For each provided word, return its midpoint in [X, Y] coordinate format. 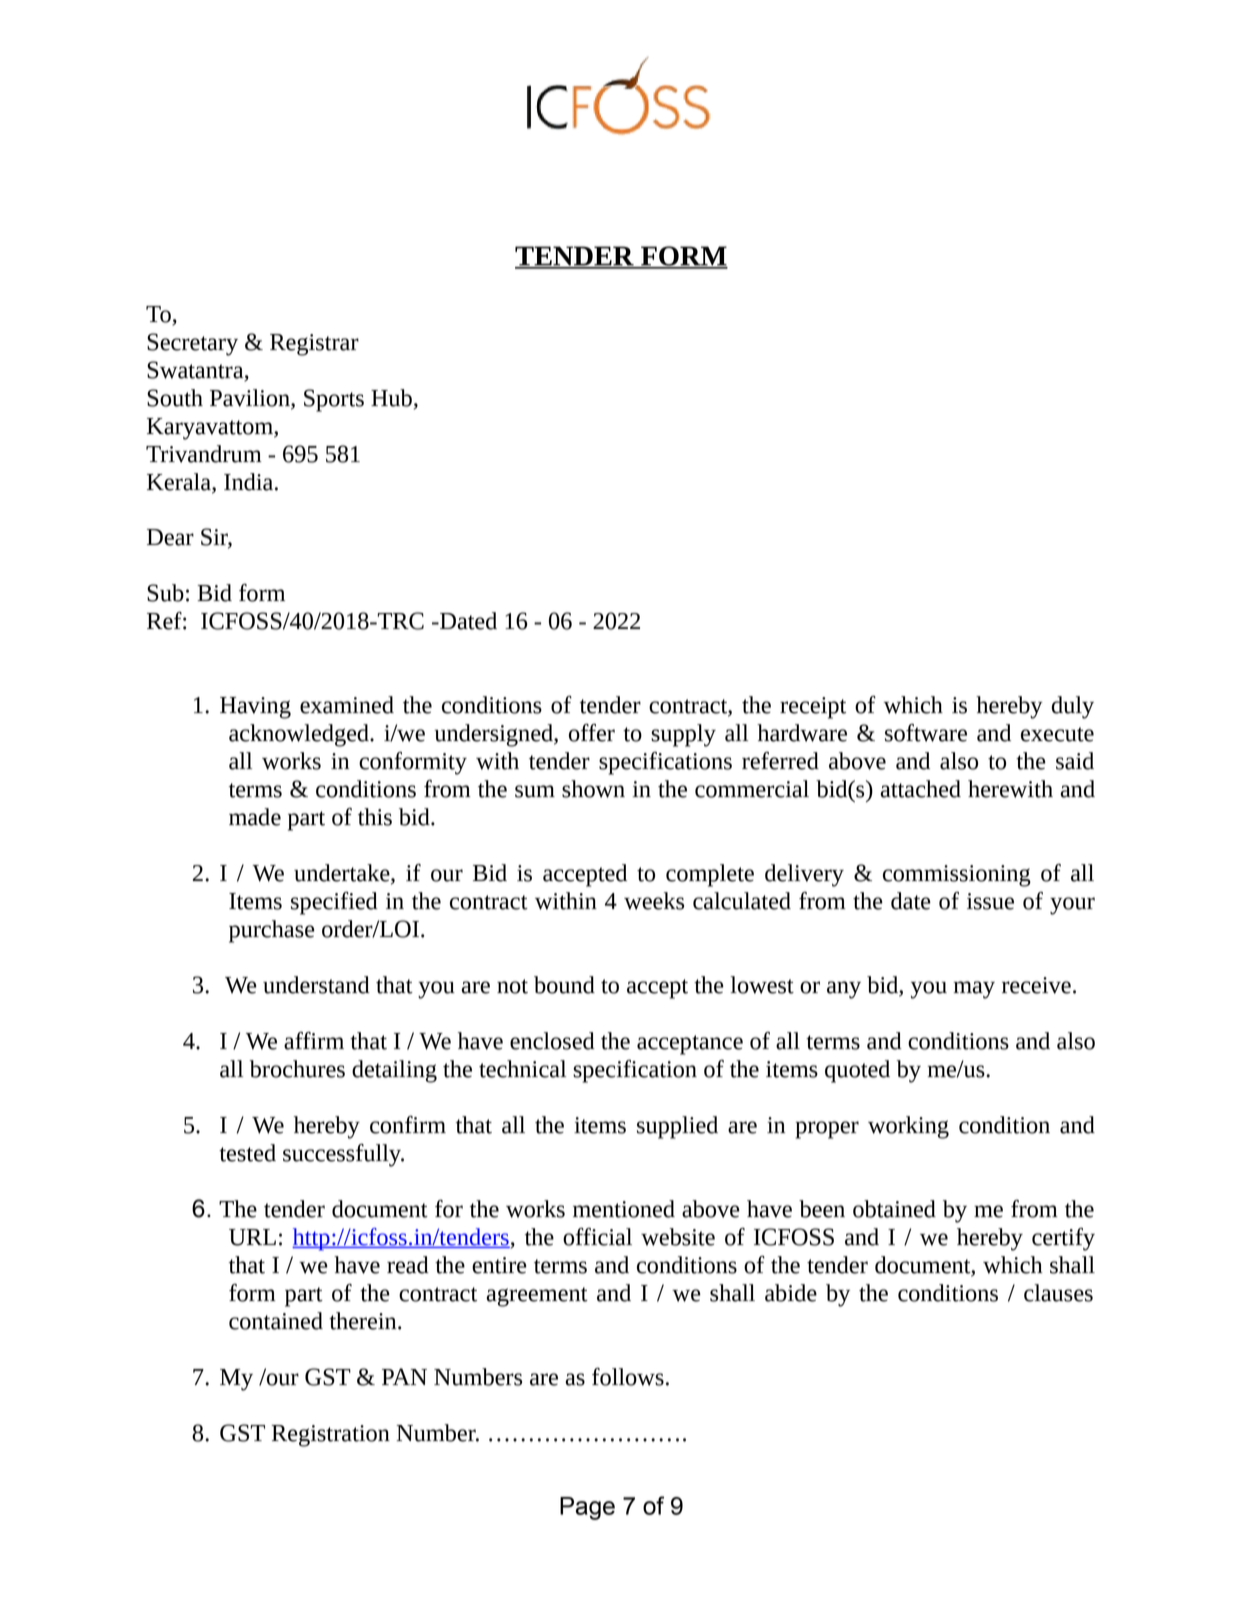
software [926, 733]
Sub [165, 593]
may [974, 990]
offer [592, 733]
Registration [330, 1436]
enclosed [552, 1041]
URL [252, 1237]
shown [593, 789]
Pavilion [251, 399]
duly [1073, 707]
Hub [391, 398]
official [597, 1237]
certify [1063, 1239]
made [255, 817]
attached [921, 789]
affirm [314, 1041]
